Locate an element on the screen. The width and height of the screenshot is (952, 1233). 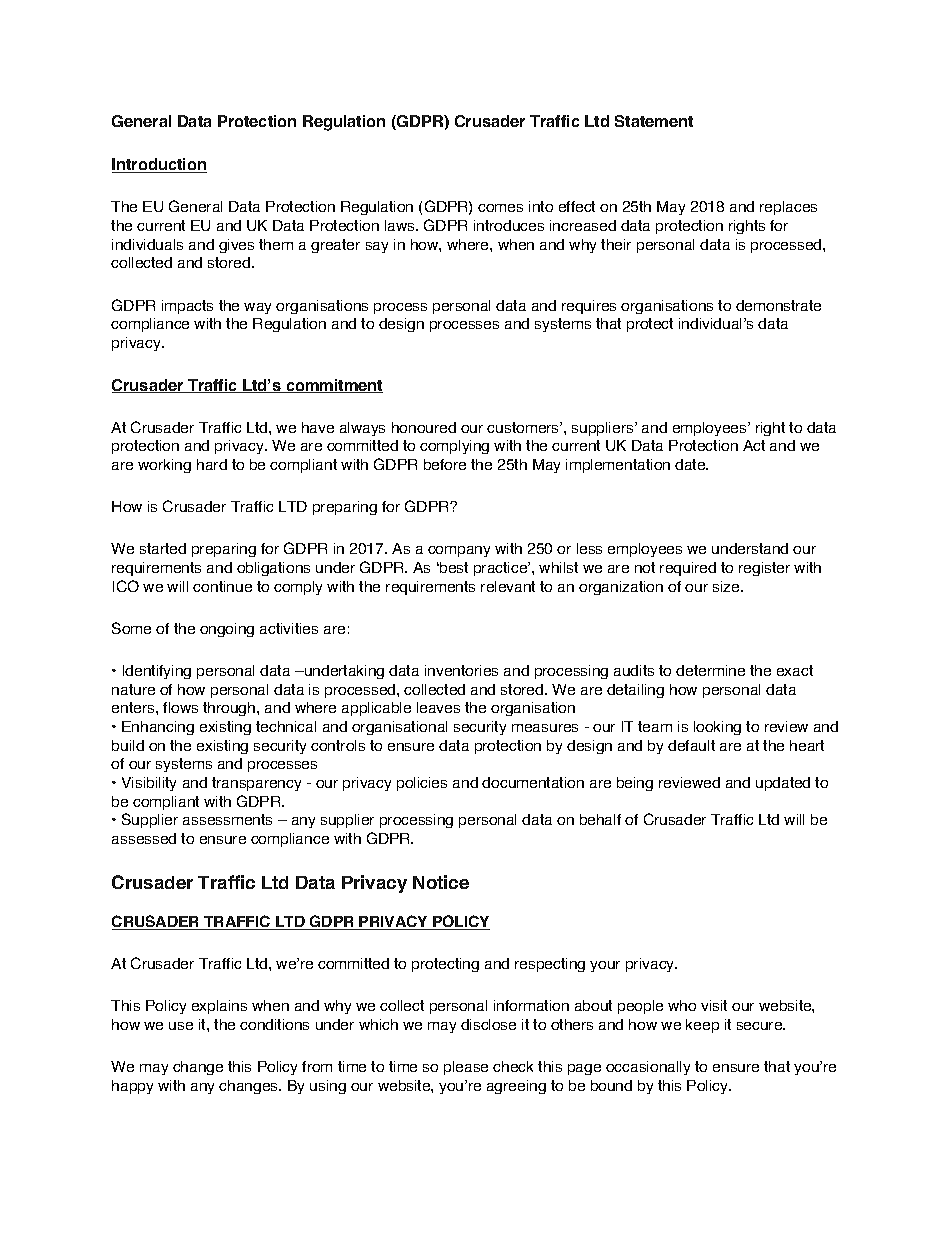
assessments is located at coordinates (227, 819).
